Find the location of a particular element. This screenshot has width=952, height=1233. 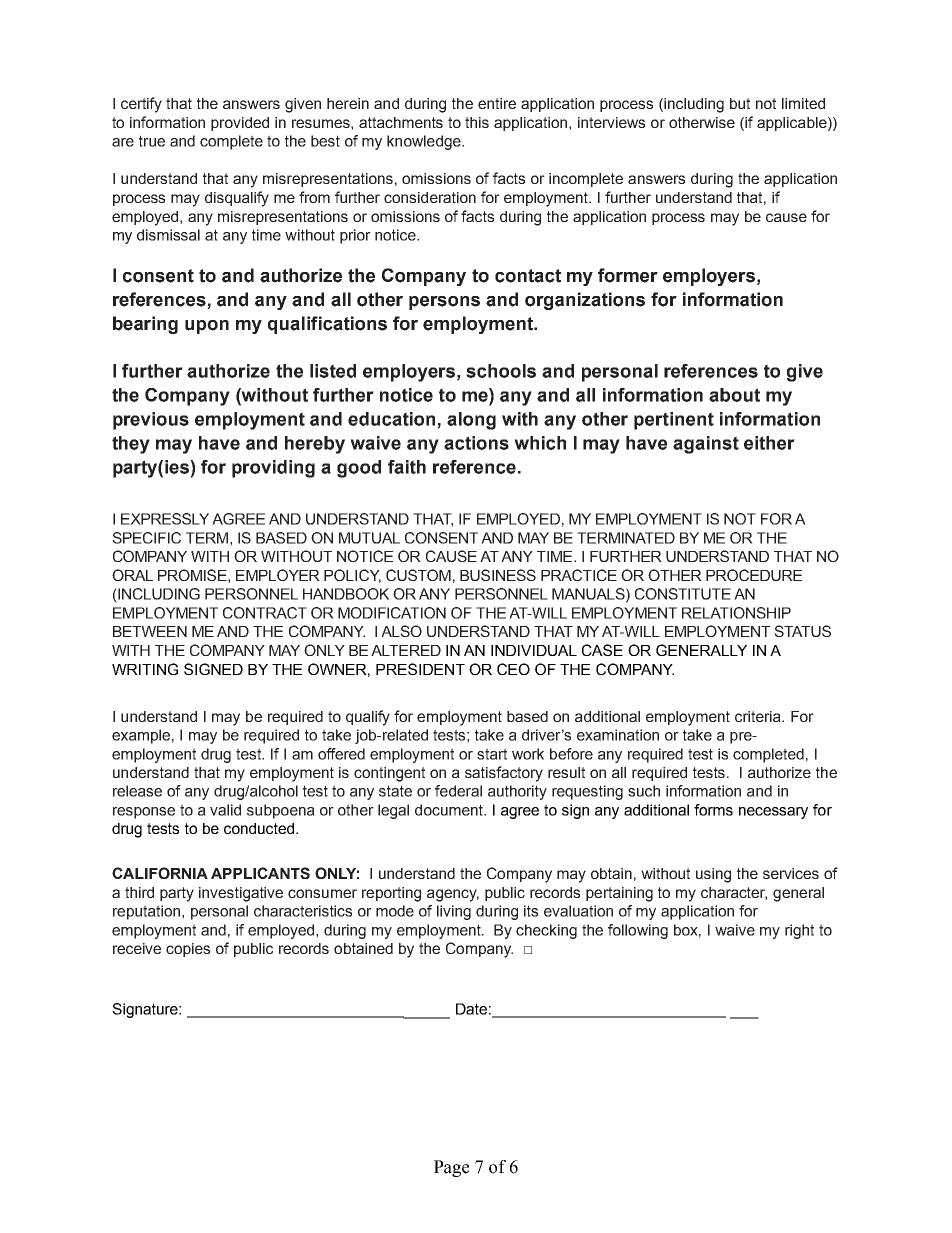

using is located at coordinates (713, 875).
